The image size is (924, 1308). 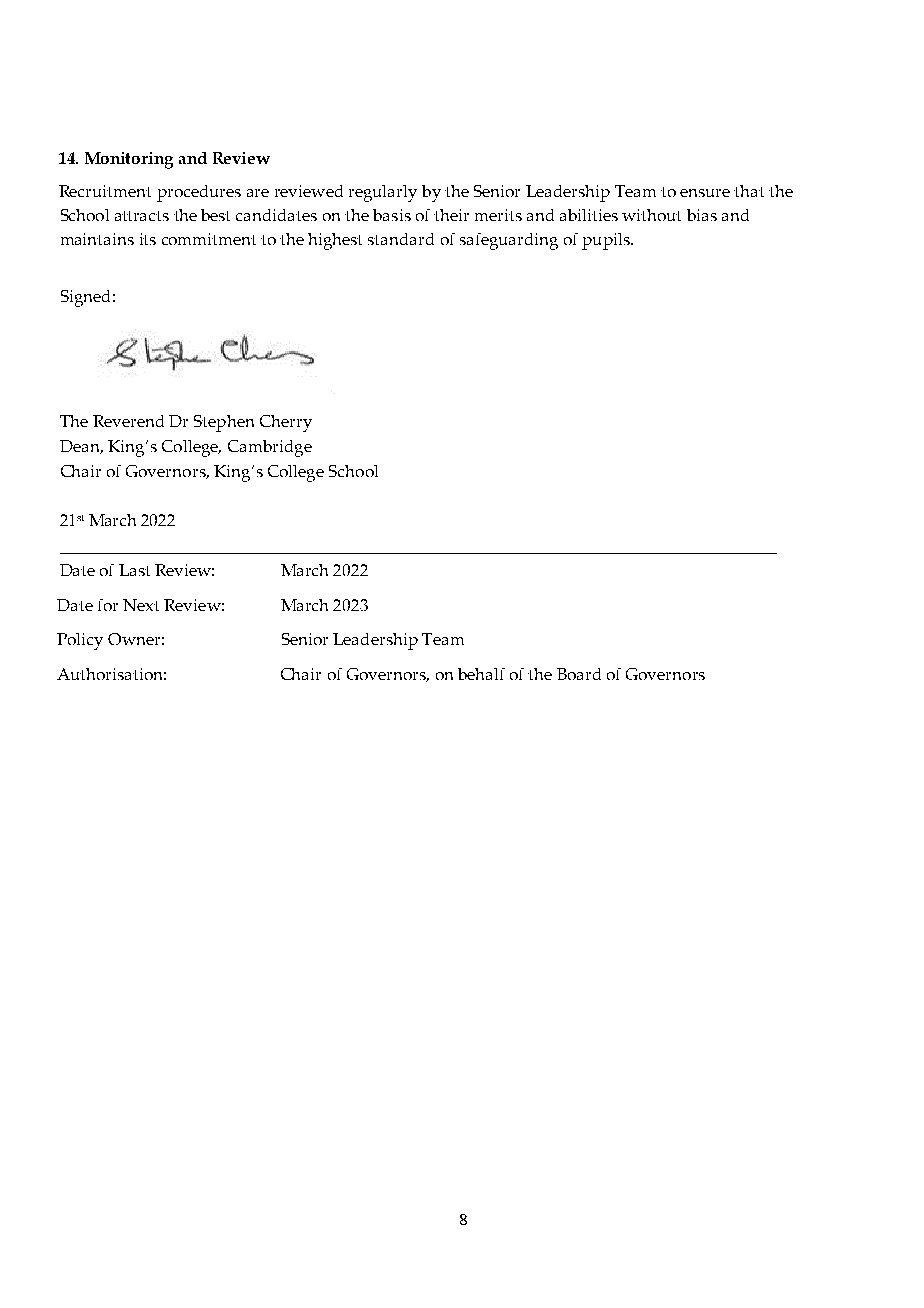 What do you see at coordinates (80, 641) in the screenshot?
I see `Policy` at bounding box center [80, 641].
